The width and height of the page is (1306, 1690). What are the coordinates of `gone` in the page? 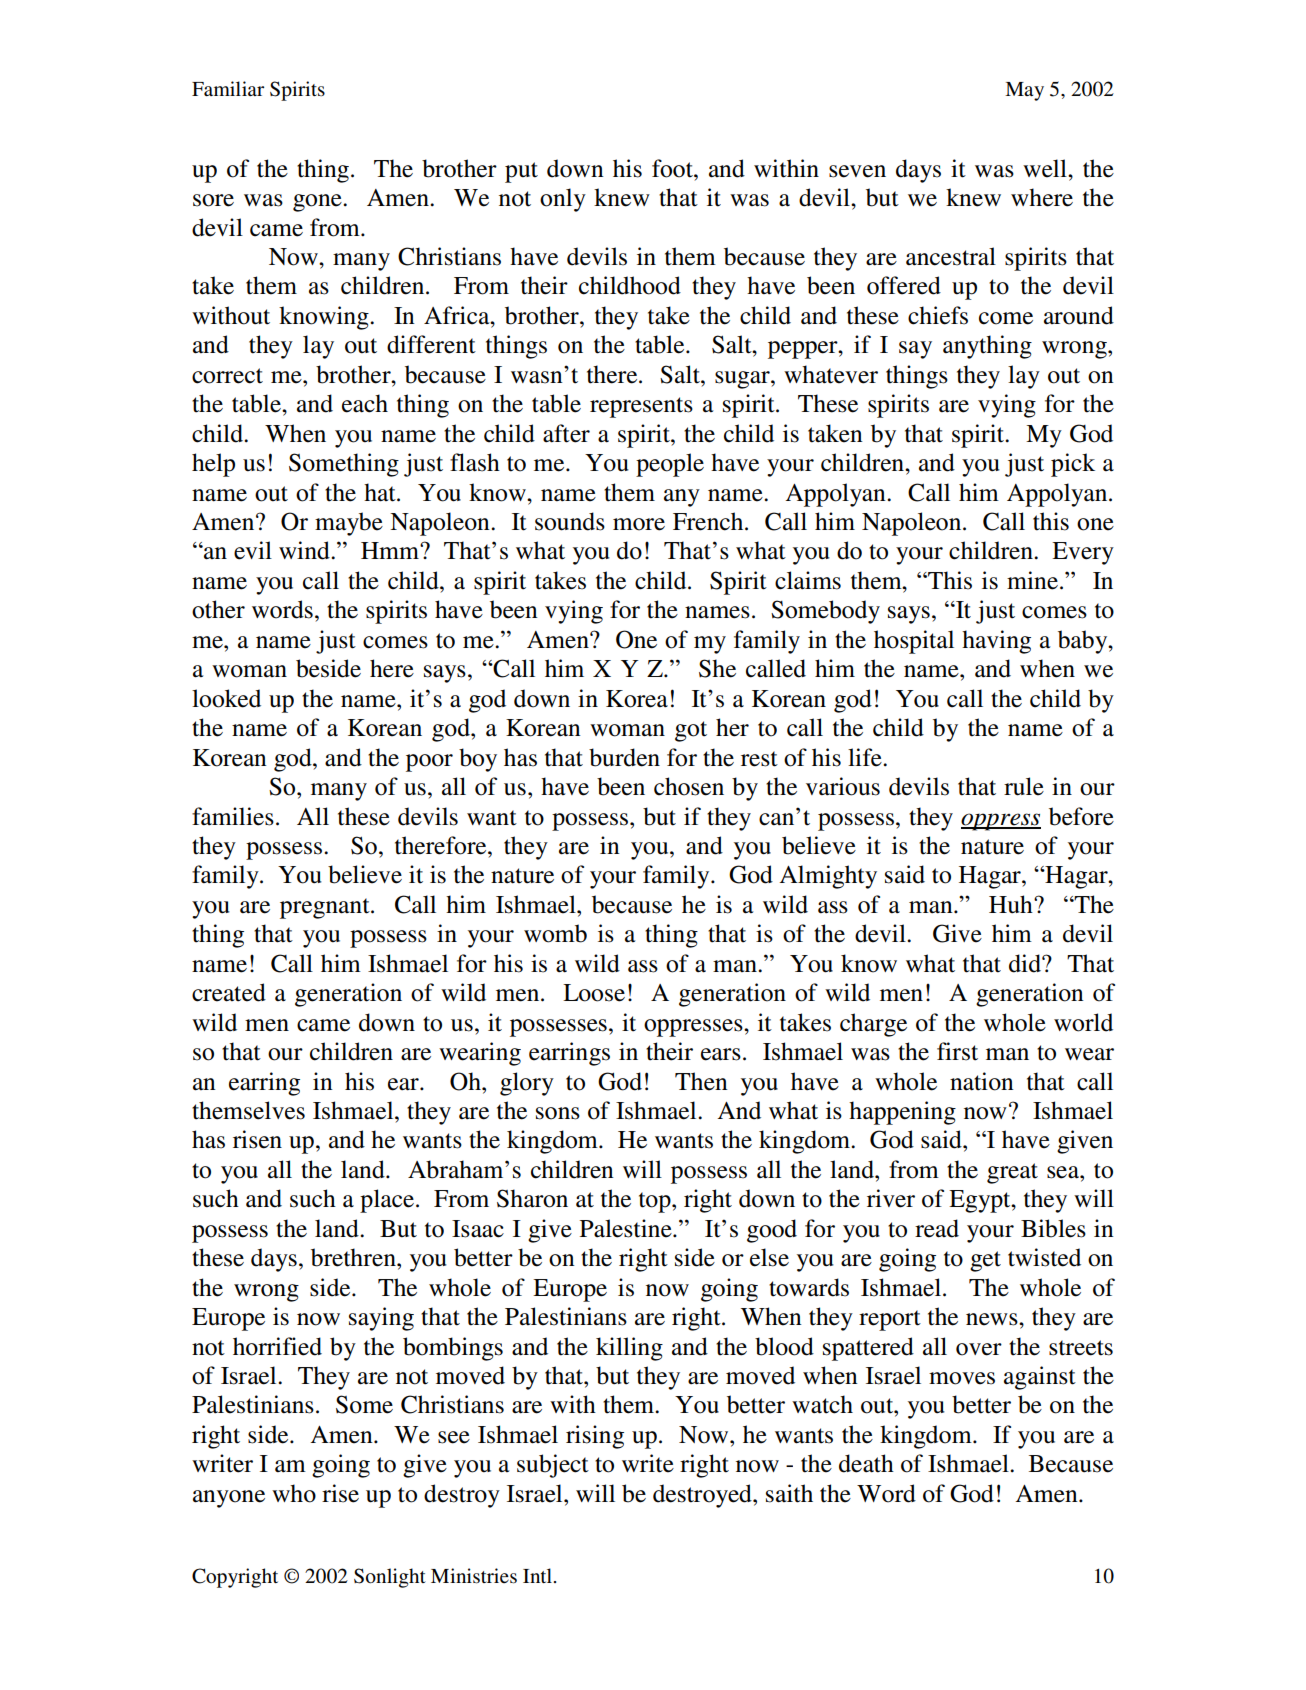 It's located at (318, 203).
